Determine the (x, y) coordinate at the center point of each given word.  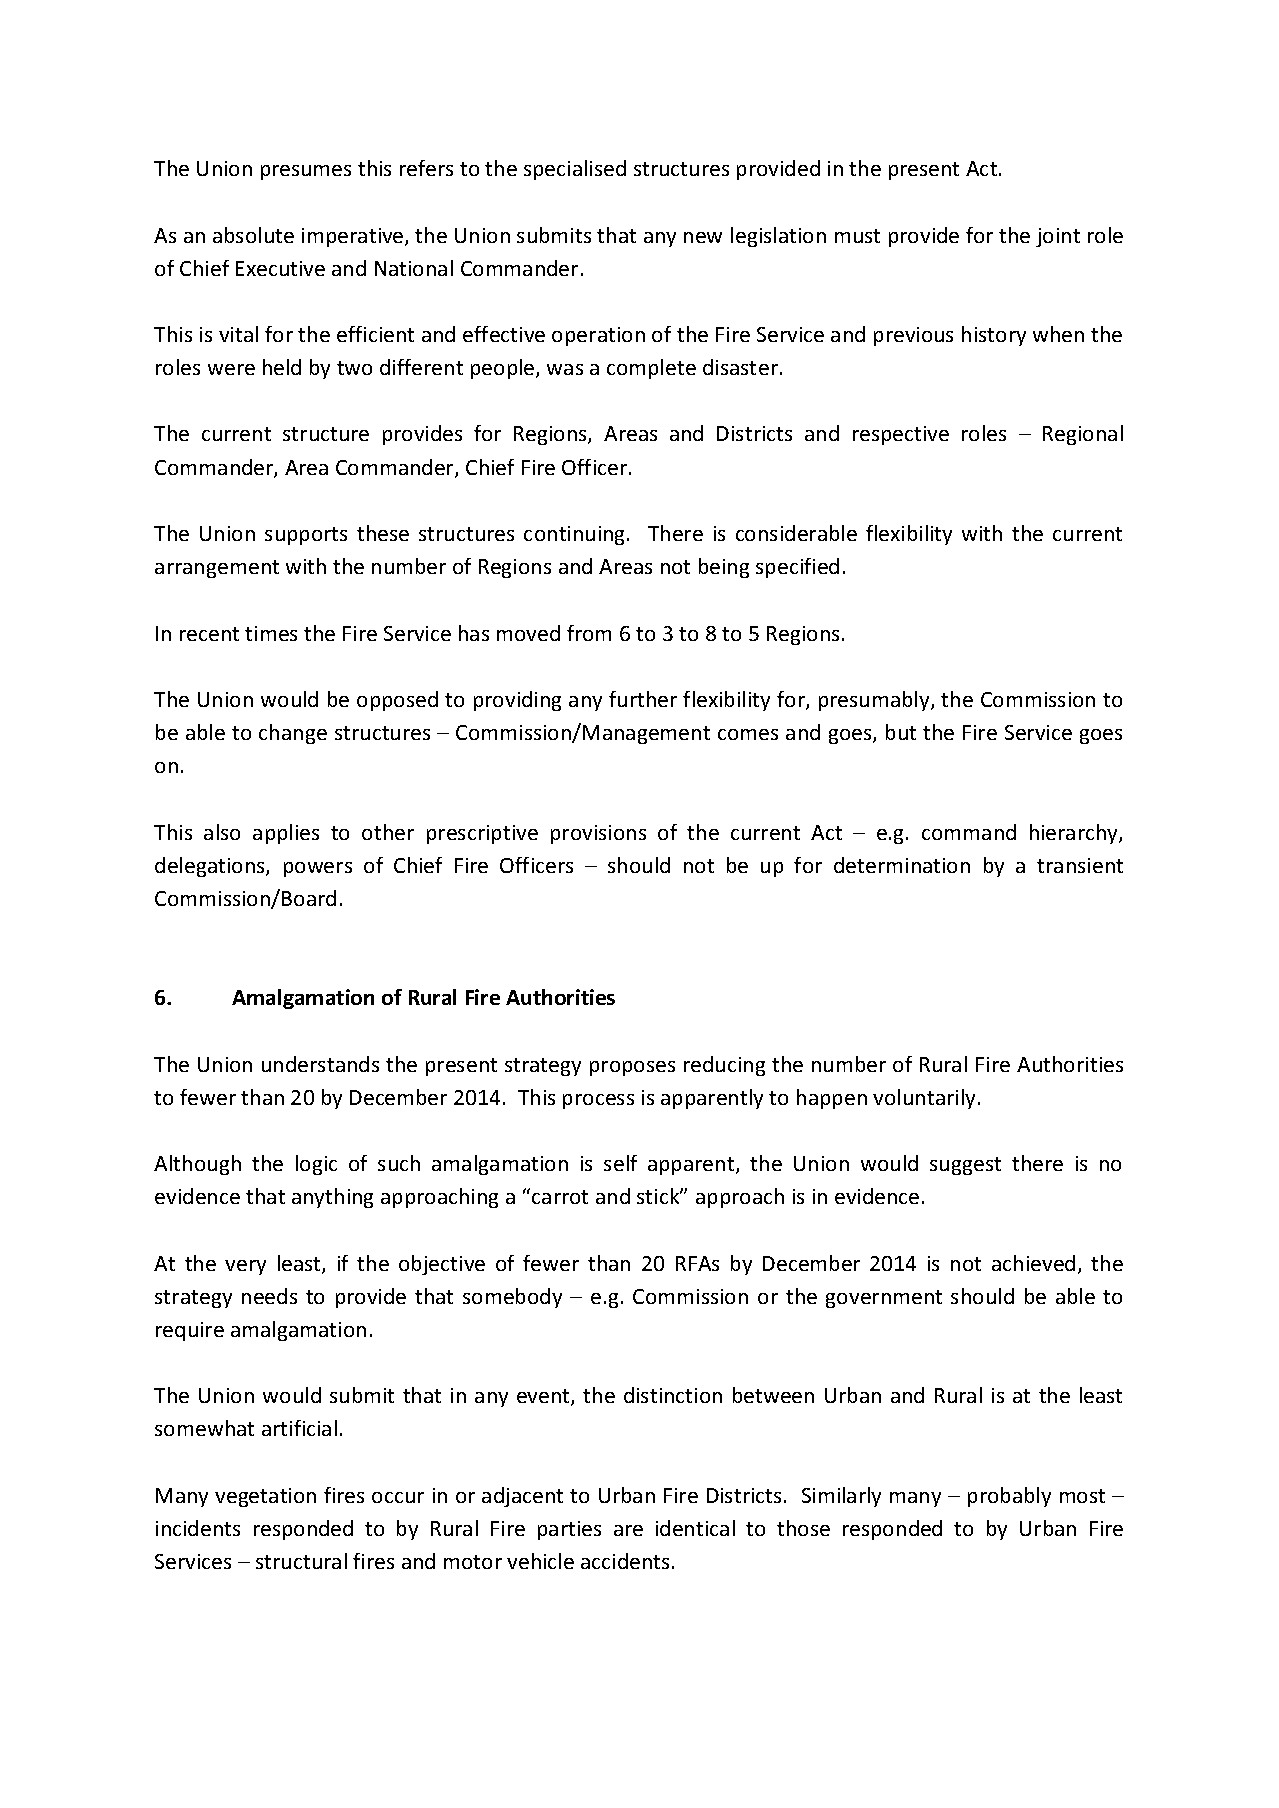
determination (902, 865)
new (703, 237)
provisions (598, 834)
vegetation (265, 1497)
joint (1058, 237)
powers (318, 869)
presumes (306, 172)
